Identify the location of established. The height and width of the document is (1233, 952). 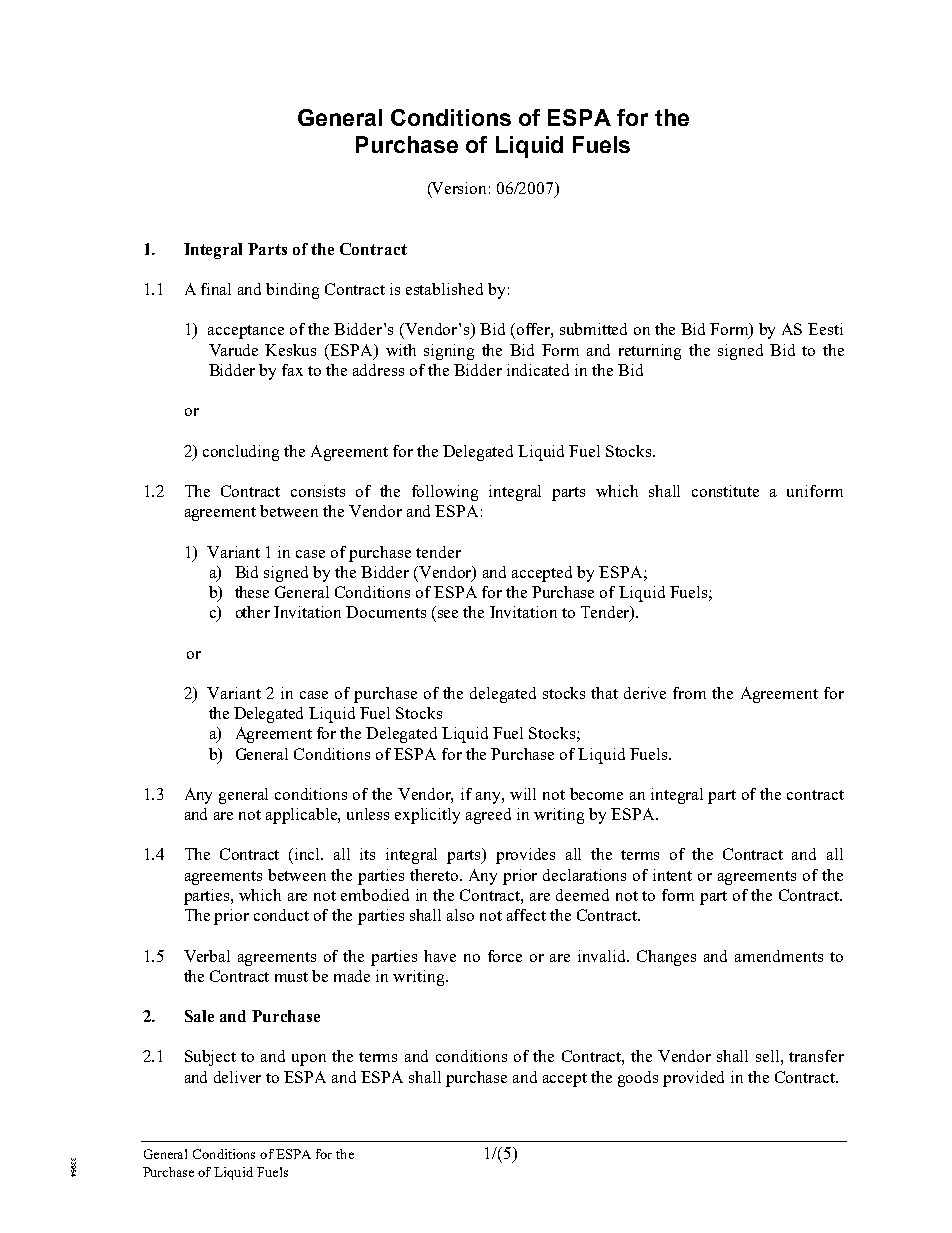
(444, 289).
